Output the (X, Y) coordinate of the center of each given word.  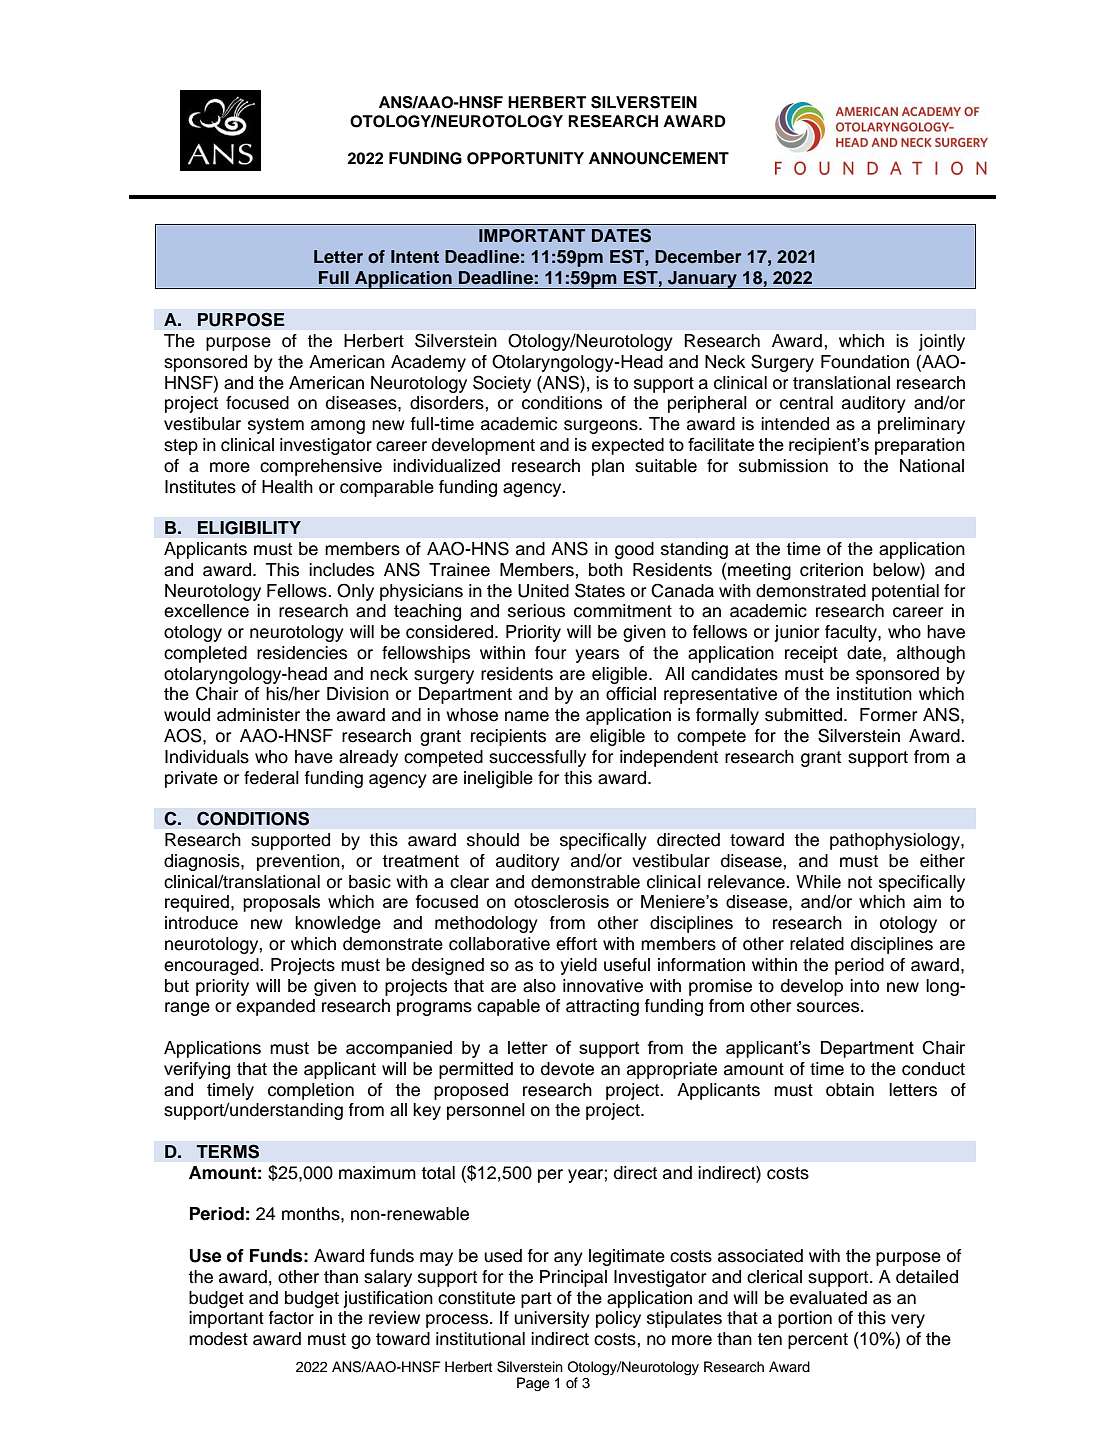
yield (578, 966)
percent (818, 1341)
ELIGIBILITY (249, 528)
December (698, 257)
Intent (415, 257)
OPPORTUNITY (525, 158)
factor (291, 1318)
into (864, 986)
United (543, 591)
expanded (275, 1007)
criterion (831, 570)
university (552, 1319)
